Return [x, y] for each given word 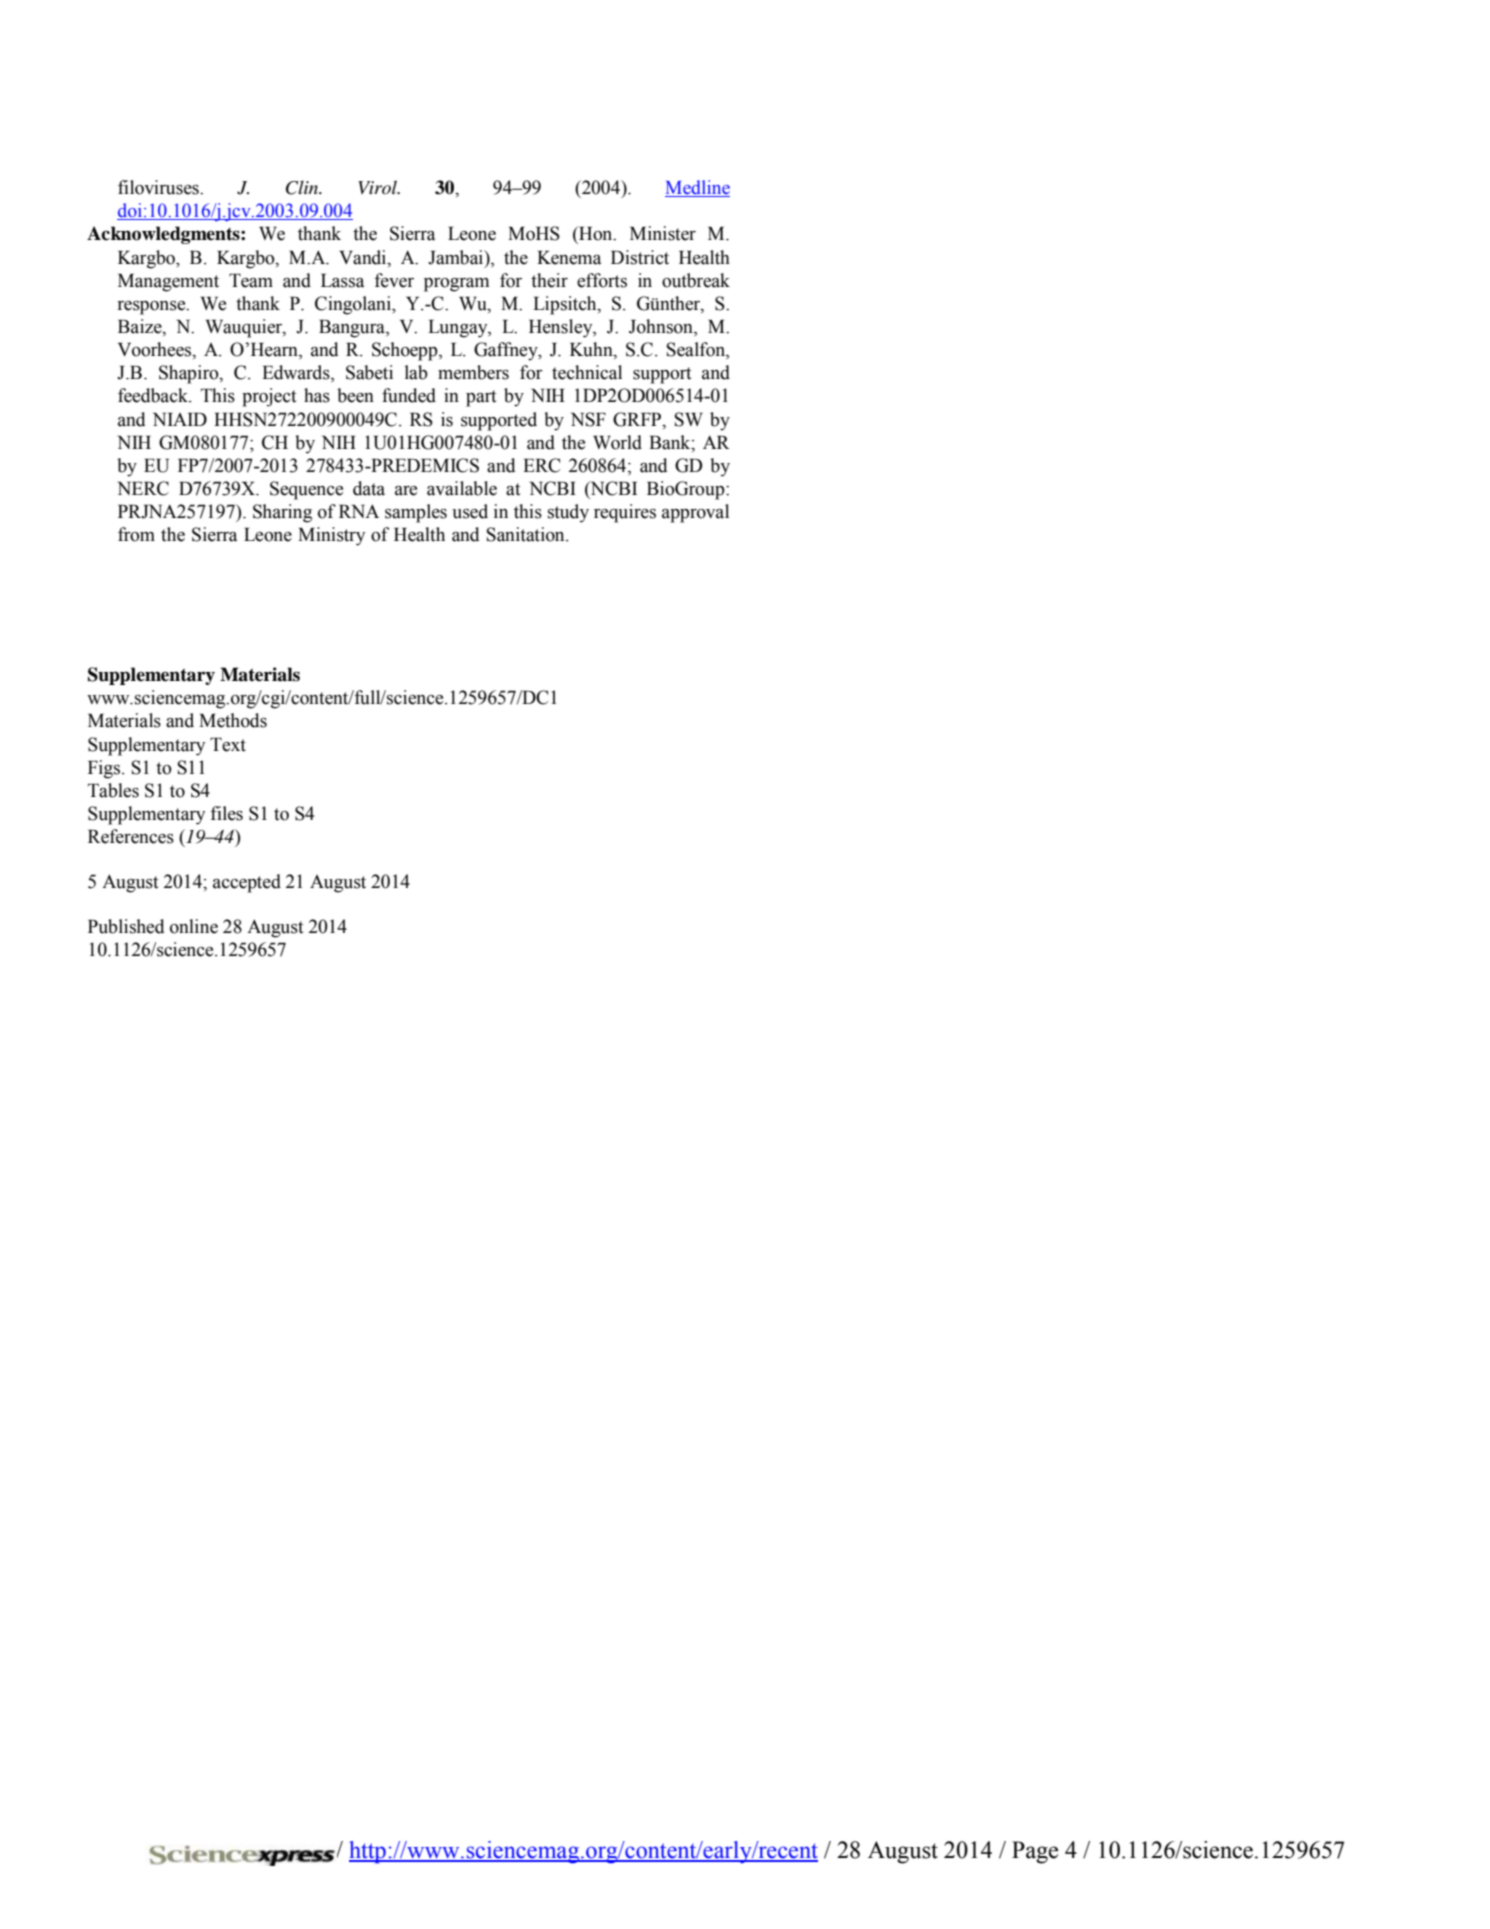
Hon [596, 233]
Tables [113, 790]
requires [625, 513]
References [131, 836]
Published [126, 926]
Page [1035, 1852]
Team [251, 281]
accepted [247, 883]
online [194, 926]
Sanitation [527, 534]
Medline [697, 188]
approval [695, 513]
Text [228, 745]
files [226, 813]
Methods [233, 720]
